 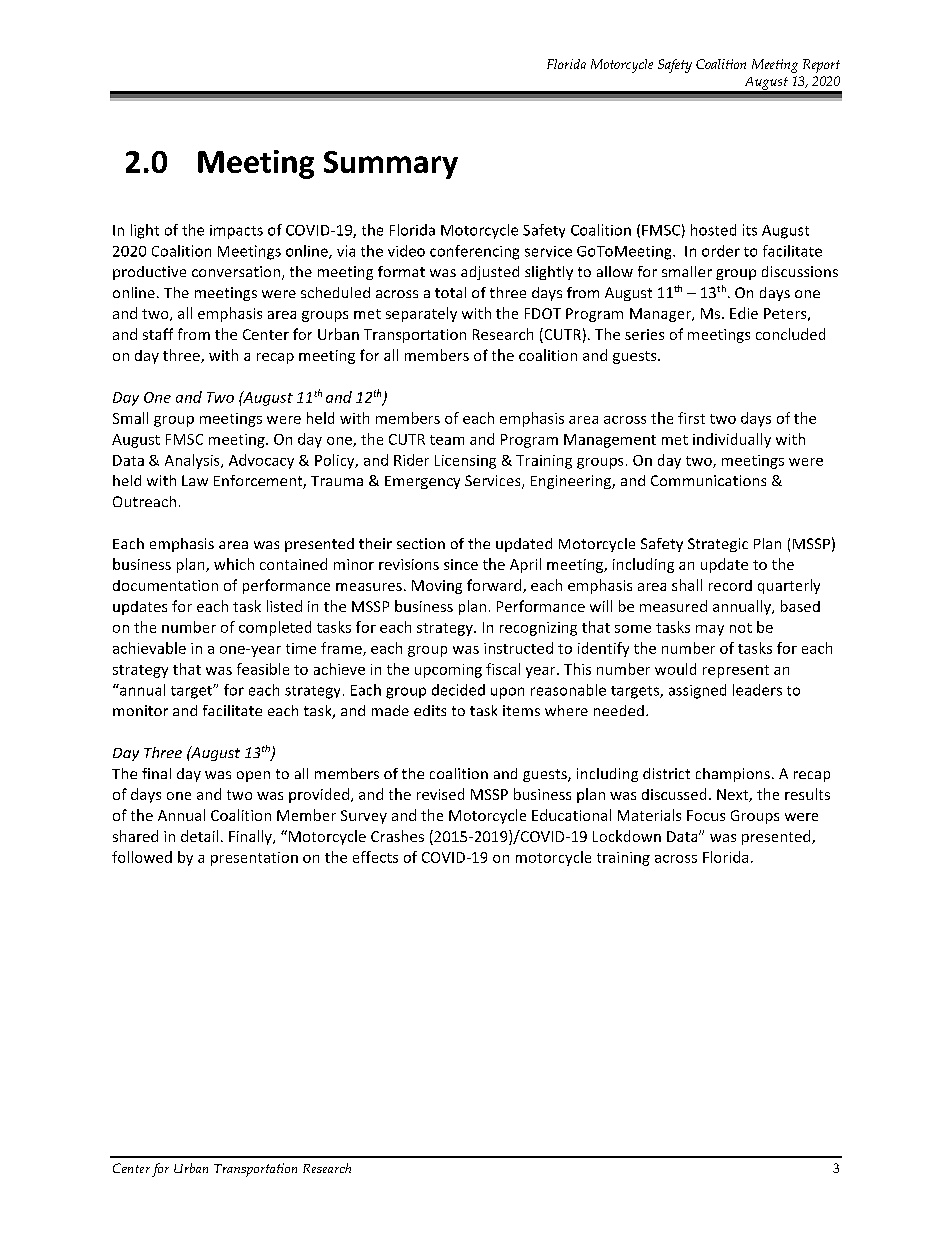 What do you see at coordinates (465, 462) in the screenshot?
I see `Licensing` at bounding box center [465, 462].
